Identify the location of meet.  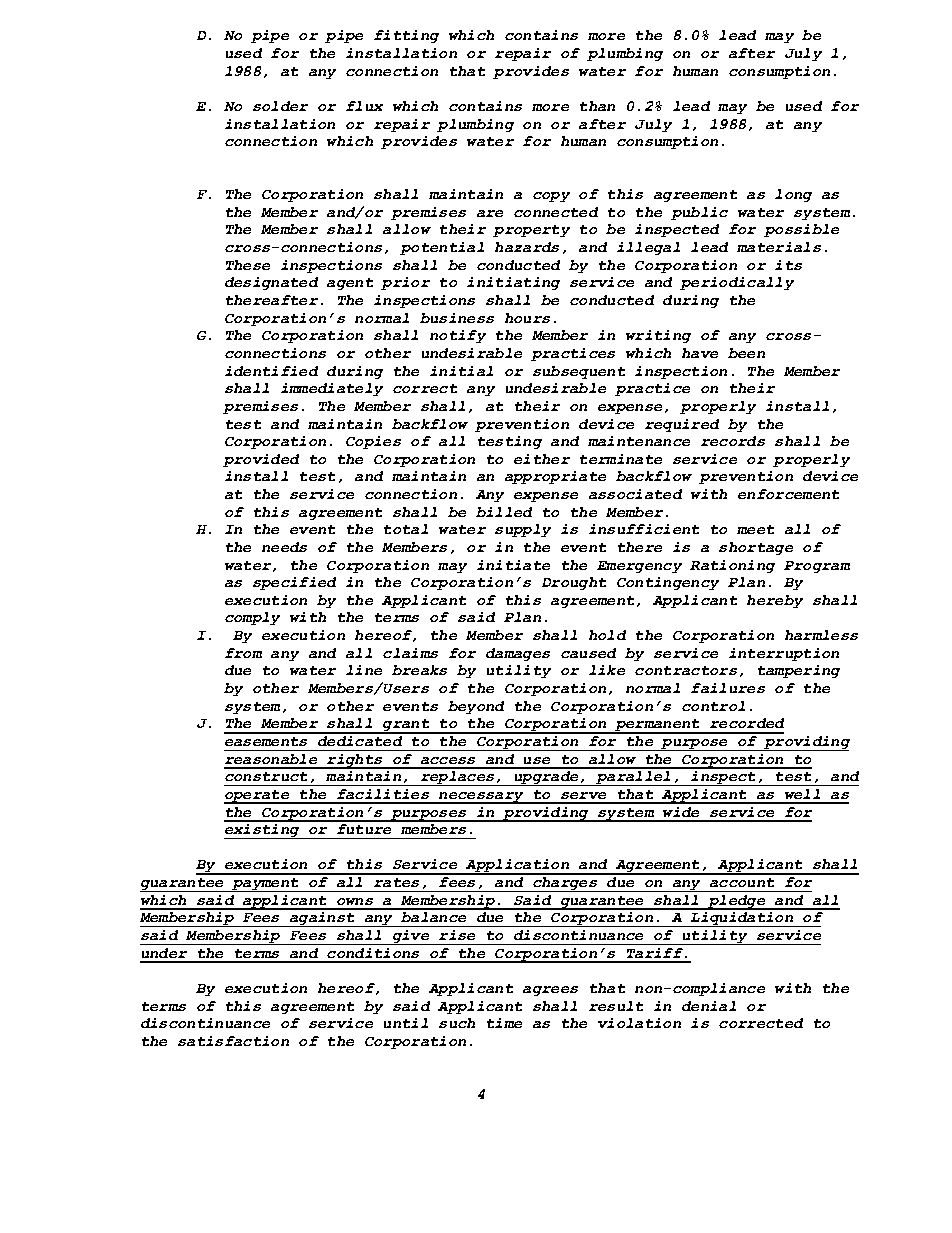
(755, 529).
